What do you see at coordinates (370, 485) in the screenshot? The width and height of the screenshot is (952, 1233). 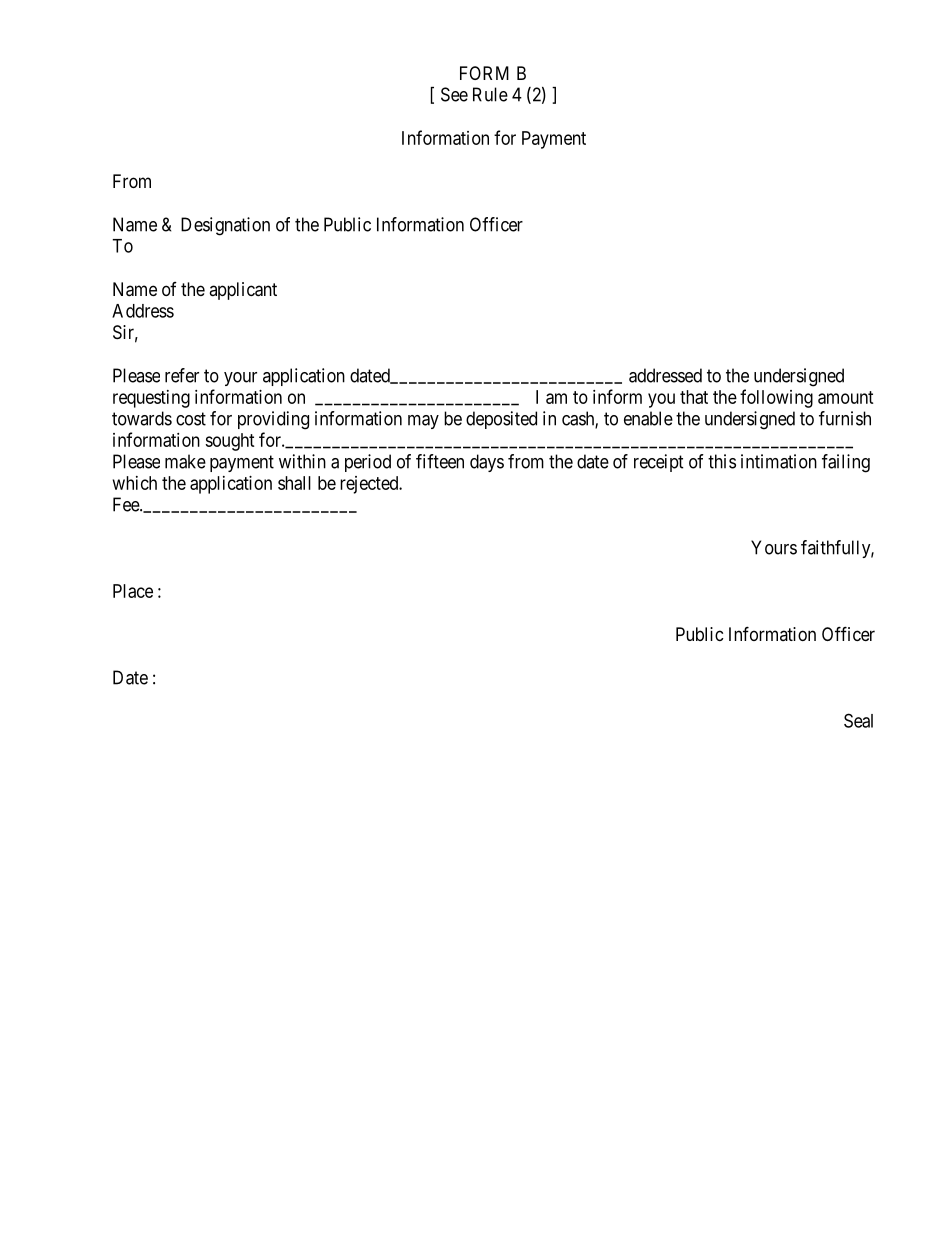 I see `rejected` at bounding box center [370, 485].
